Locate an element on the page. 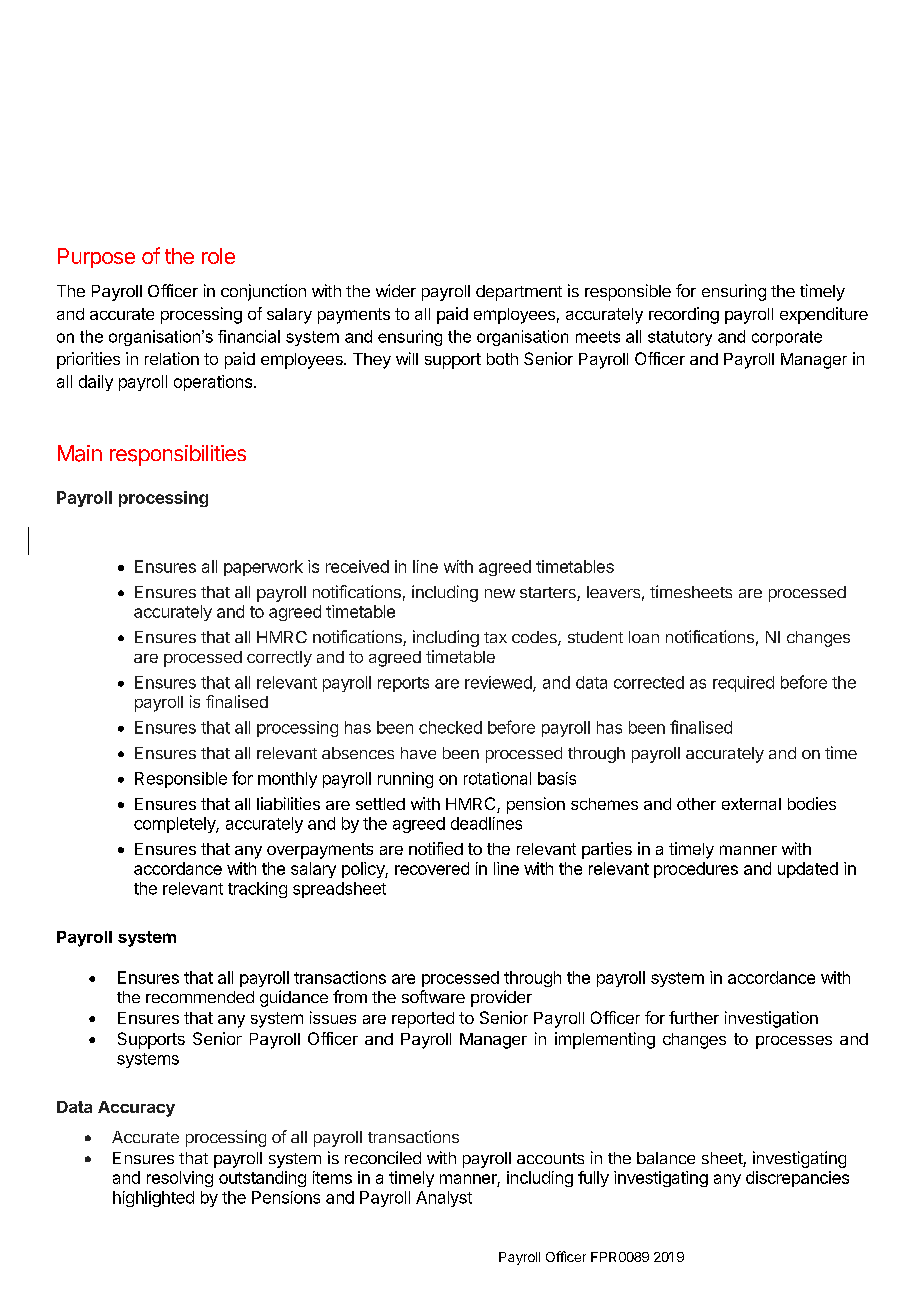  further is located at coordinates (694, 1017).
